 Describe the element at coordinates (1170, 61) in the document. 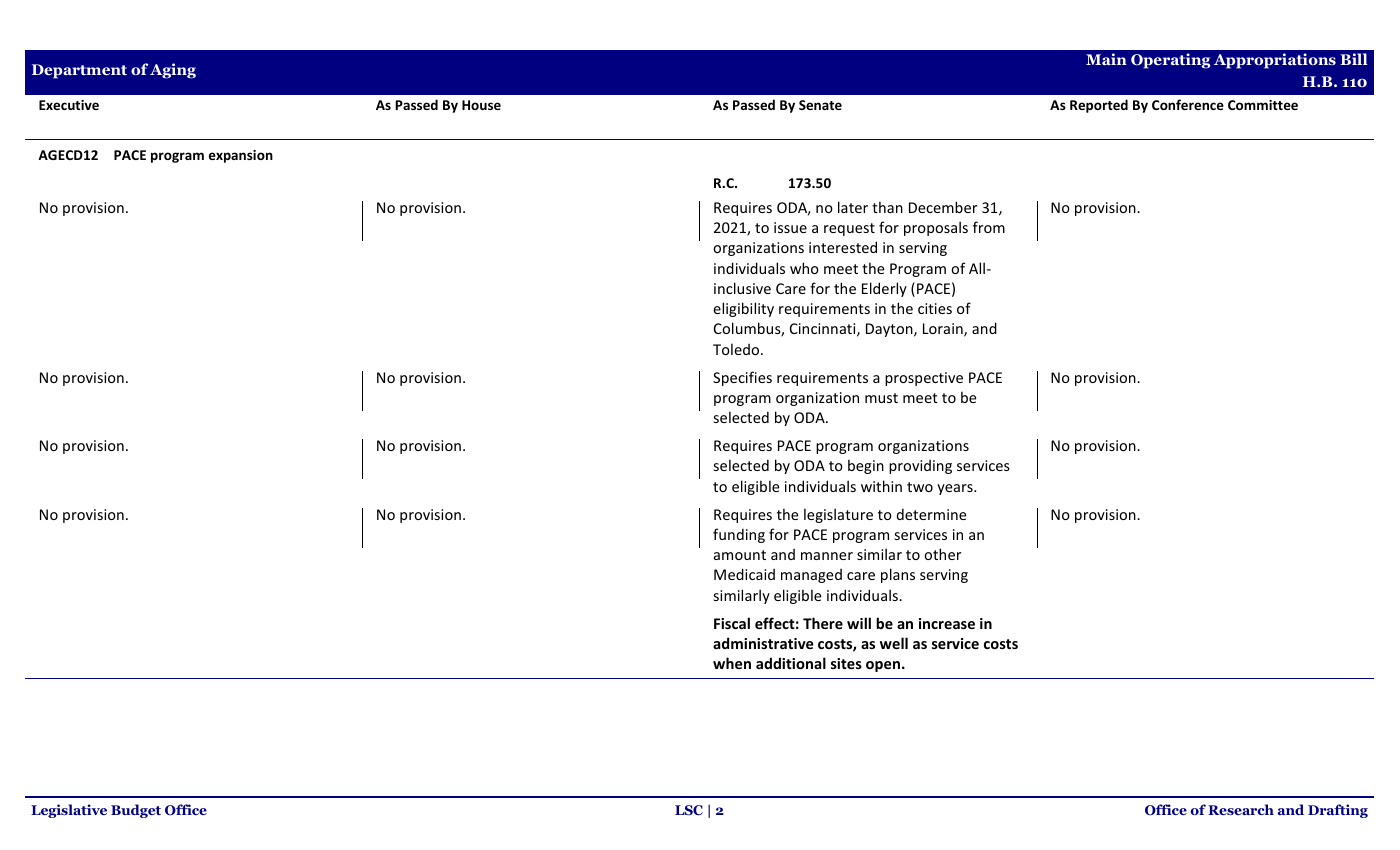

I see `Operating` at that location.
